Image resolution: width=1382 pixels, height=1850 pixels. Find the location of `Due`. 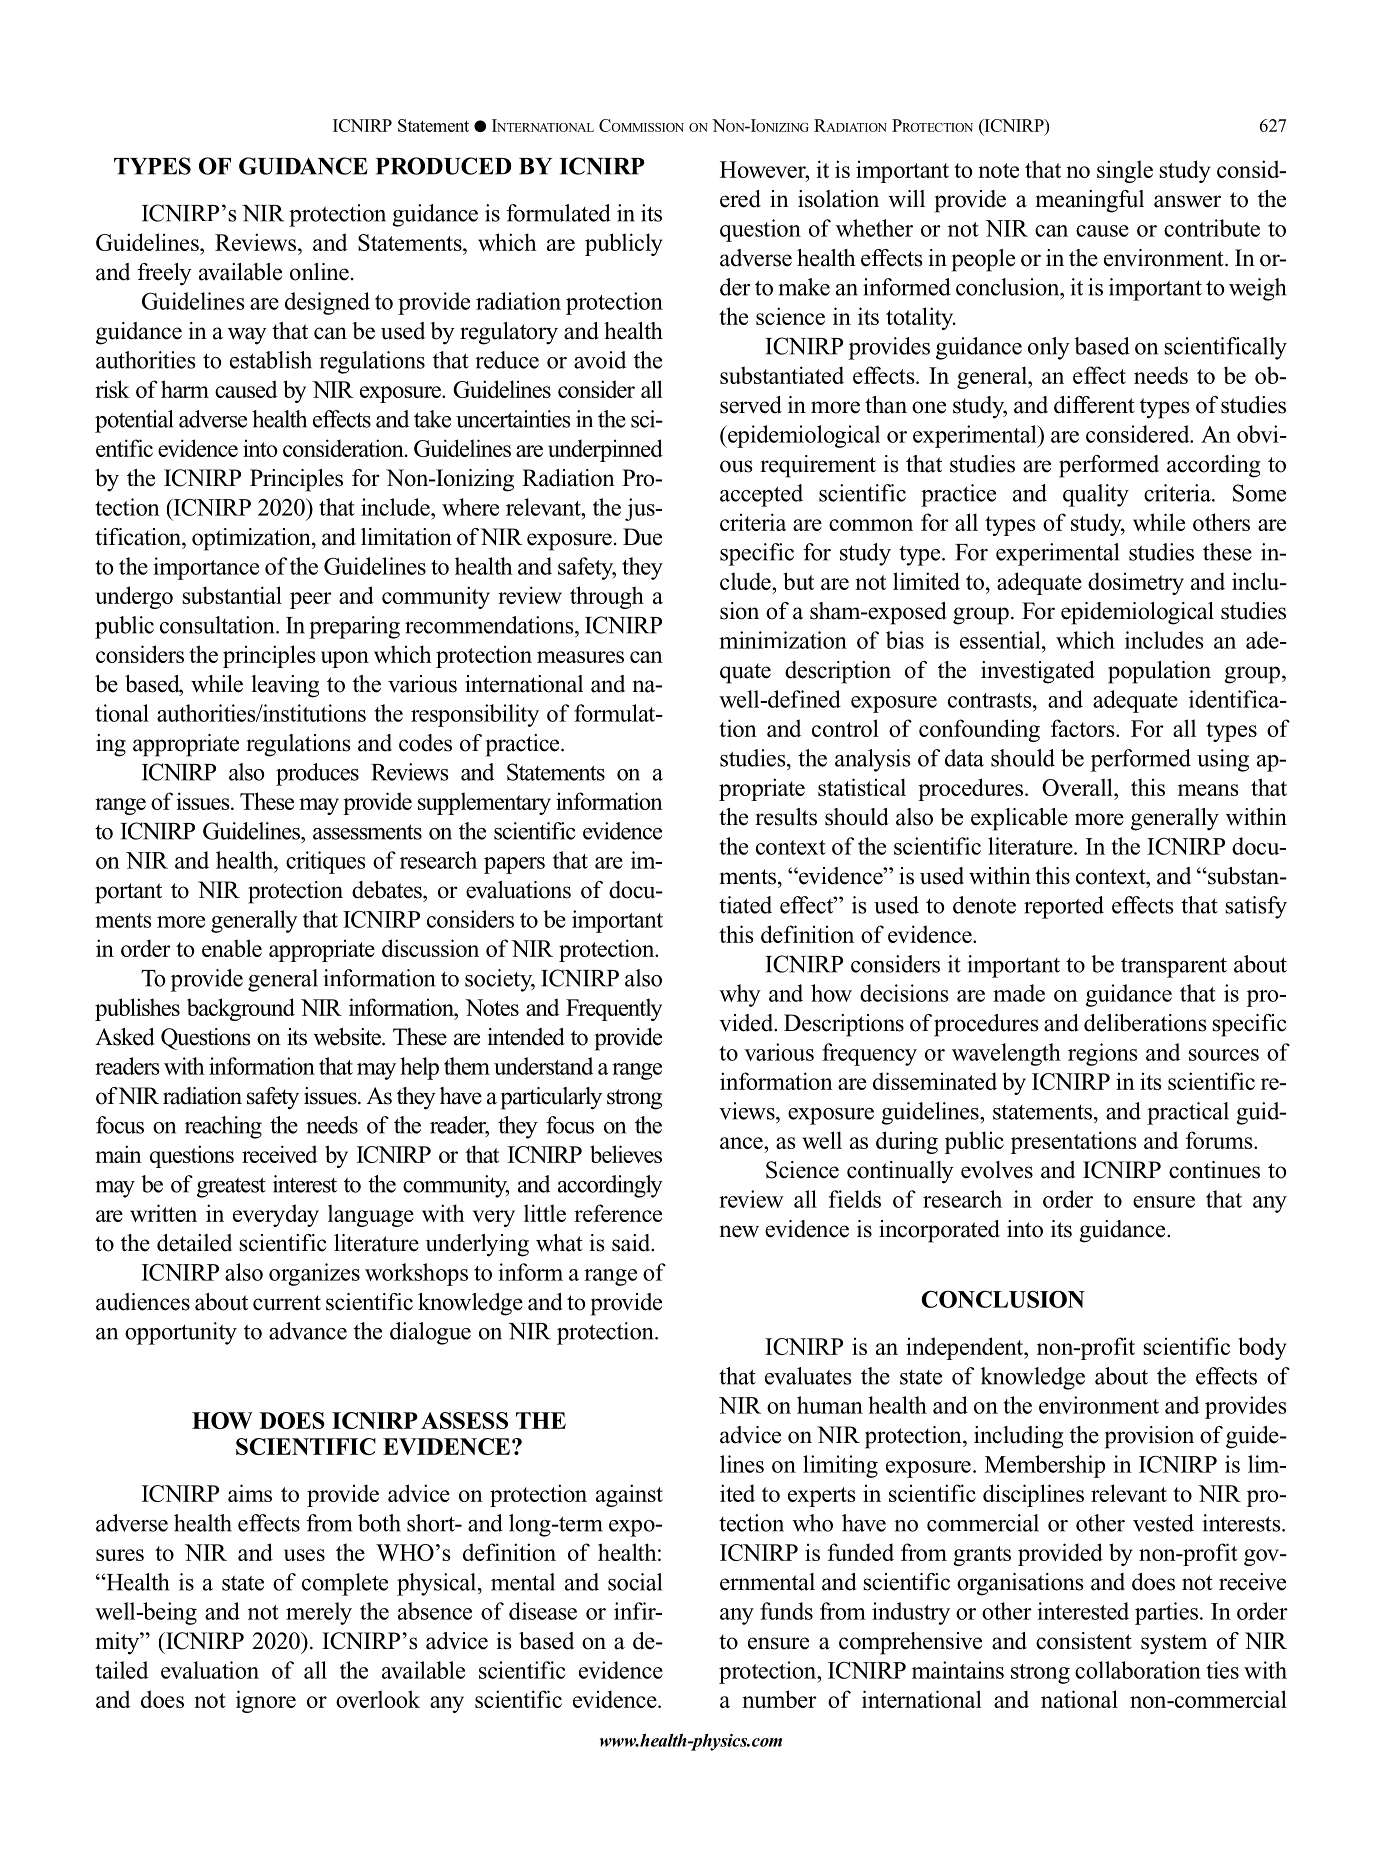

Due is located at coordinates (642, 537).
